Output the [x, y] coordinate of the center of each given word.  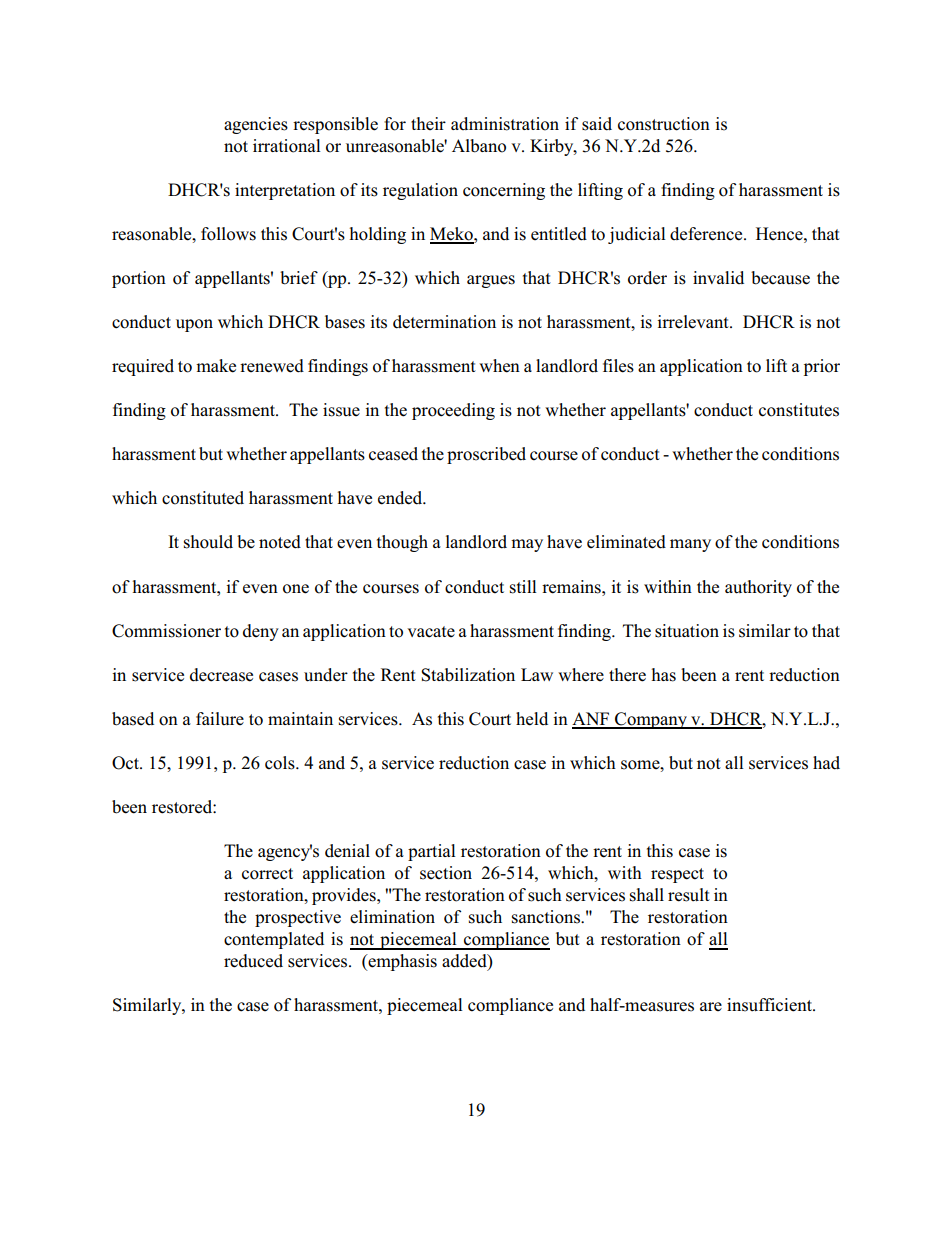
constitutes [799, 410]
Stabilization [468, 675]
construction [664, 124]
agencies [256, 125]
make [216, 366]
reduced [253, 961]
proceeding [453, 411]
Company [651, 720]
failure [220, 719]
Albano [479, 146]
